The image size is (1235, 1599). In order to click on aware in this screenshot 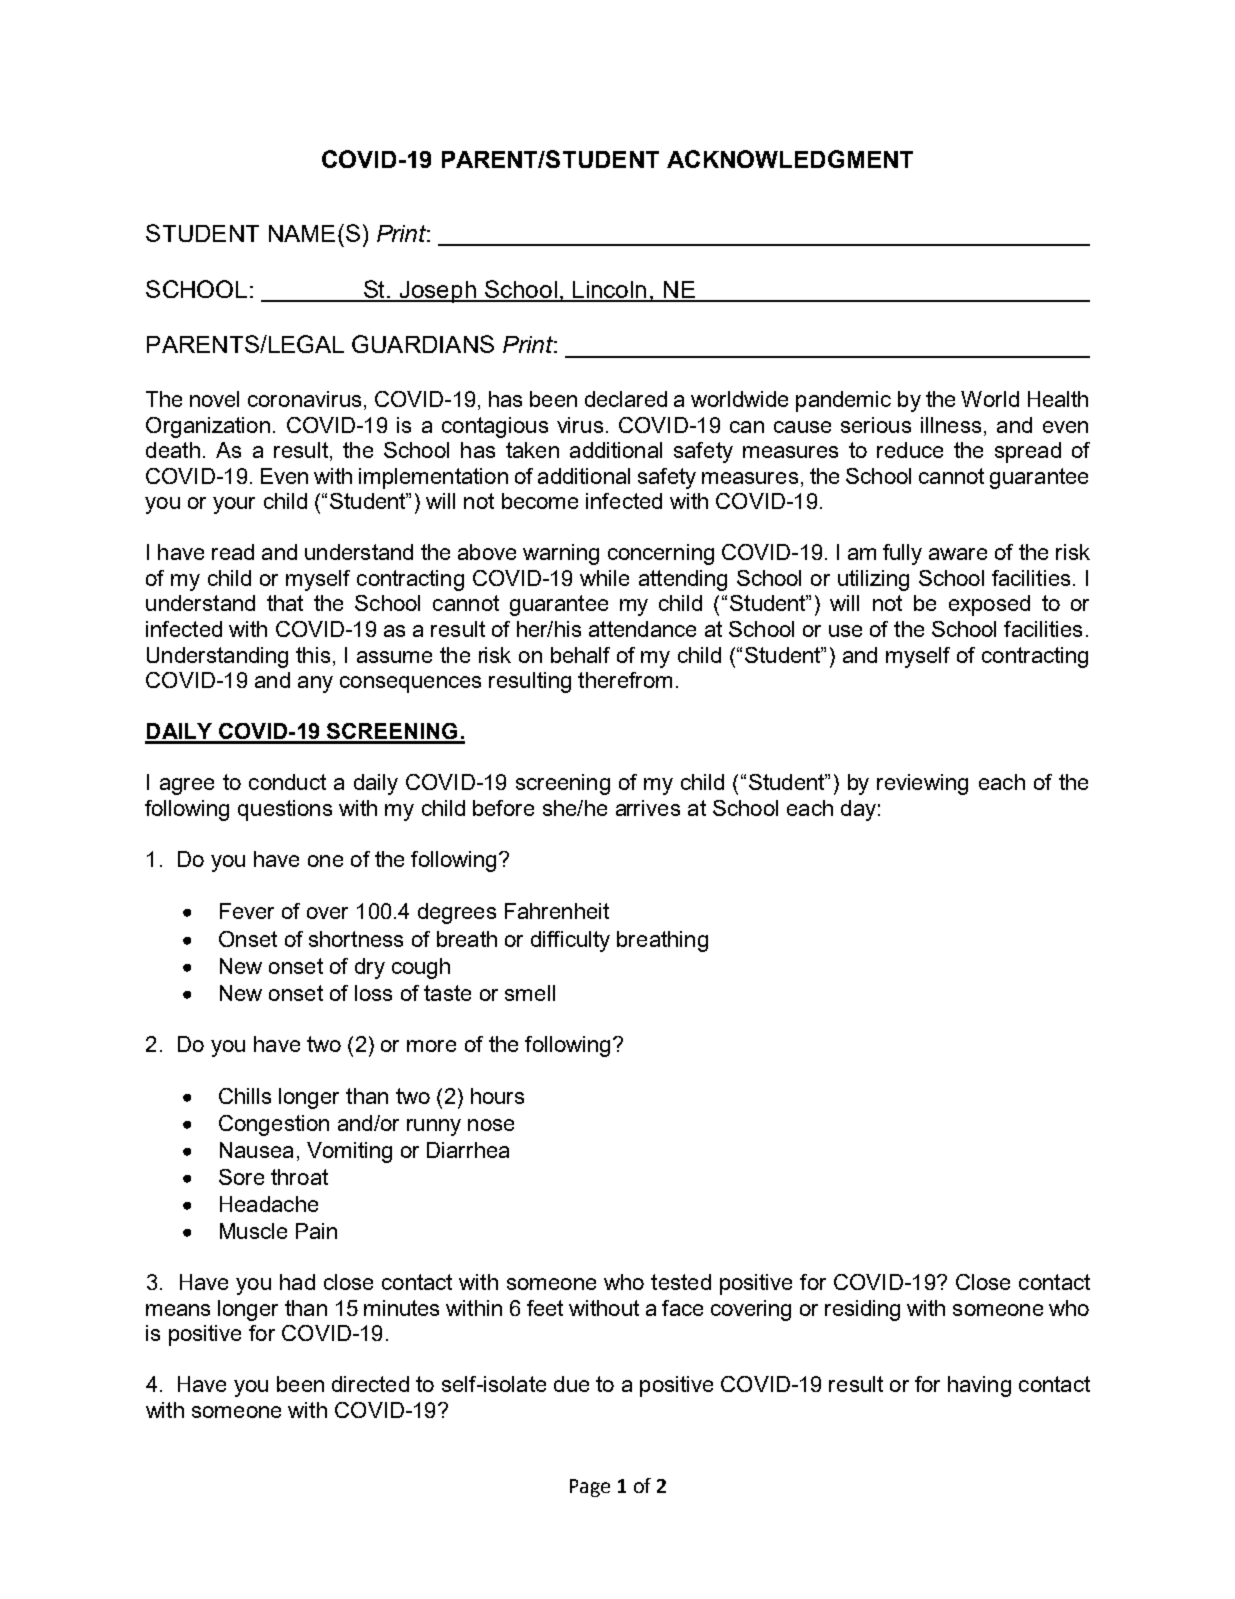, I will do `click(958, 554)`.
